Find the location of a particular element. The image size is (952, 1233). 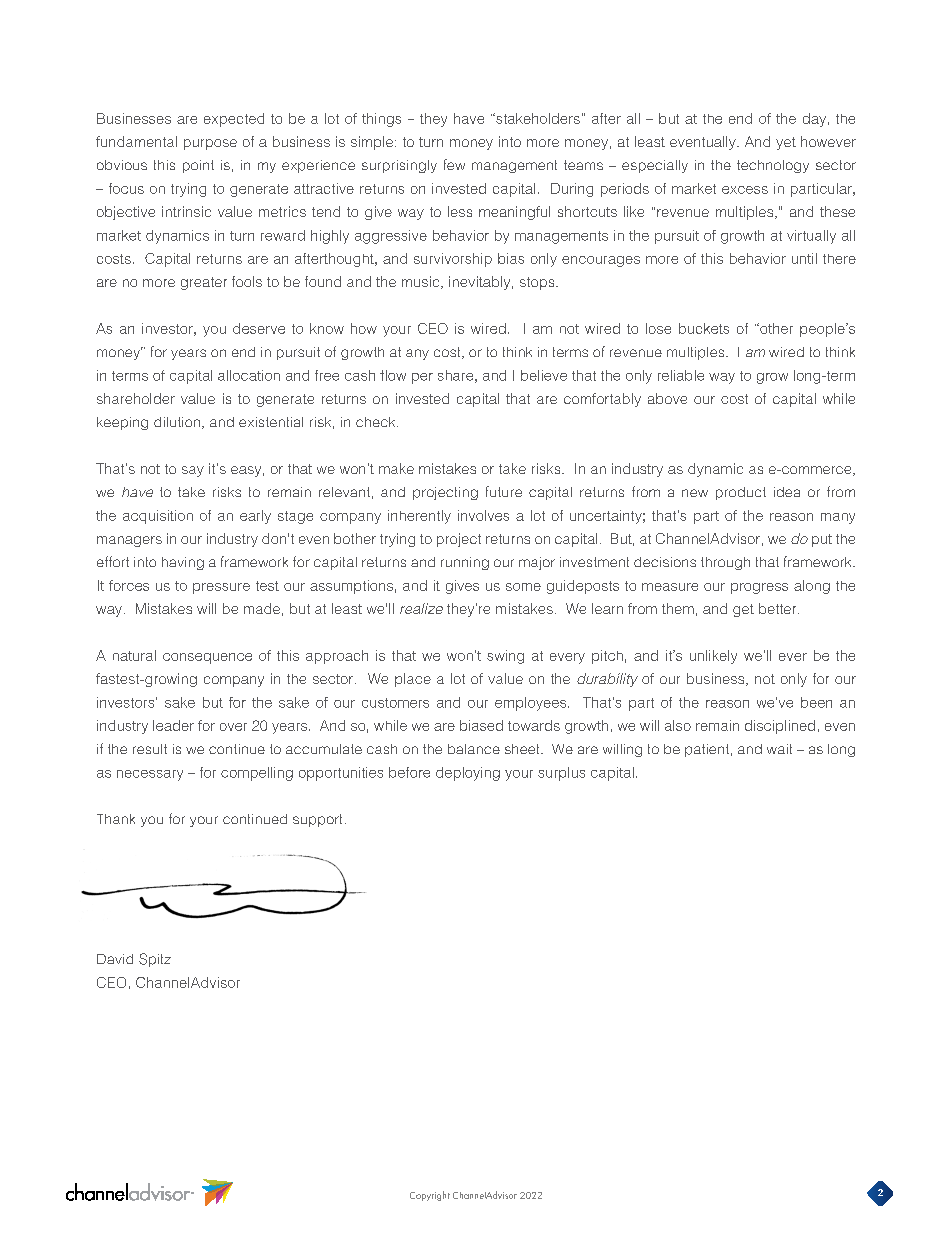

purpose is located at coordinates (210, 144).
